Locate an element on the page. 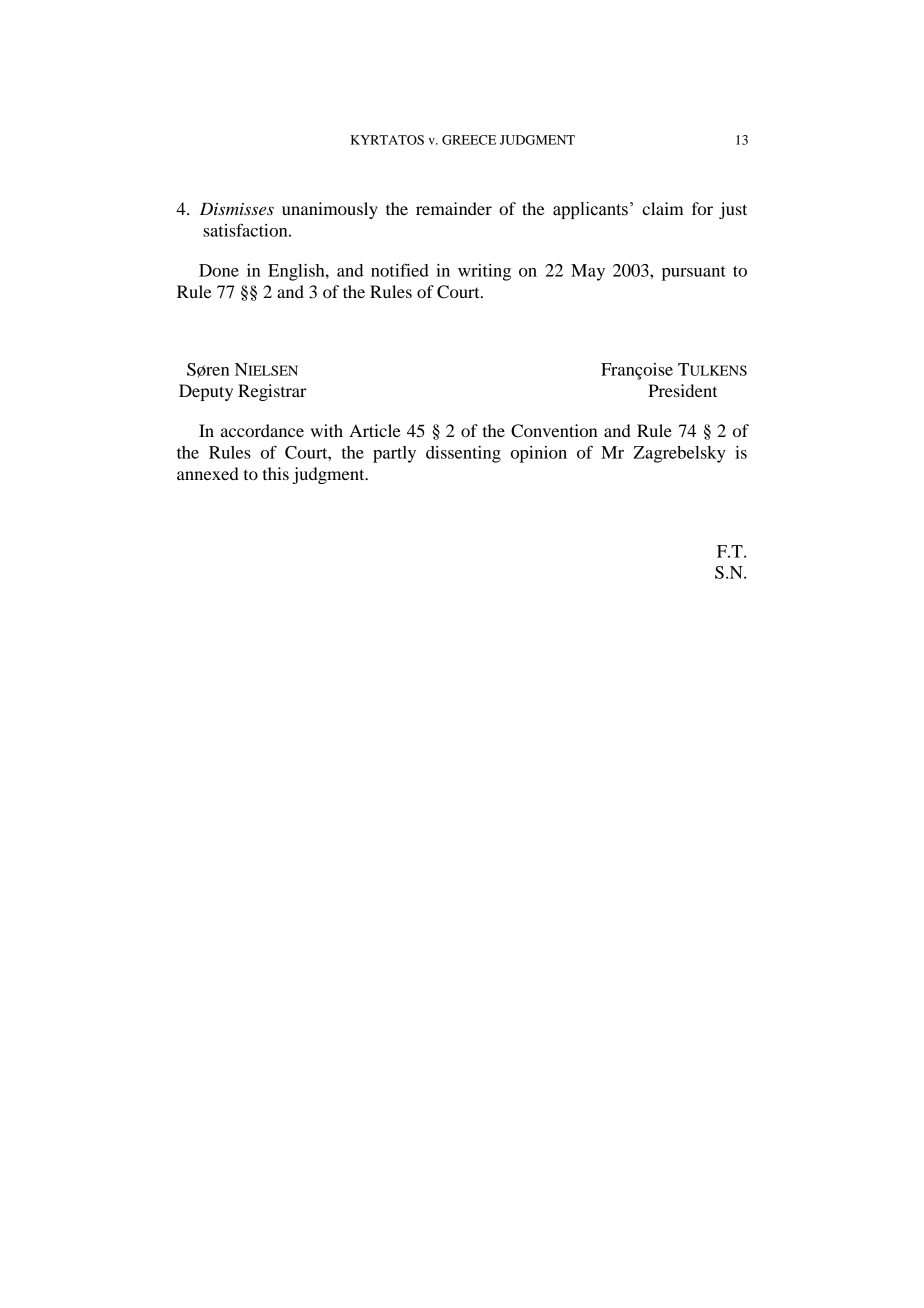  opinion is located at coordinates (539, 454).
